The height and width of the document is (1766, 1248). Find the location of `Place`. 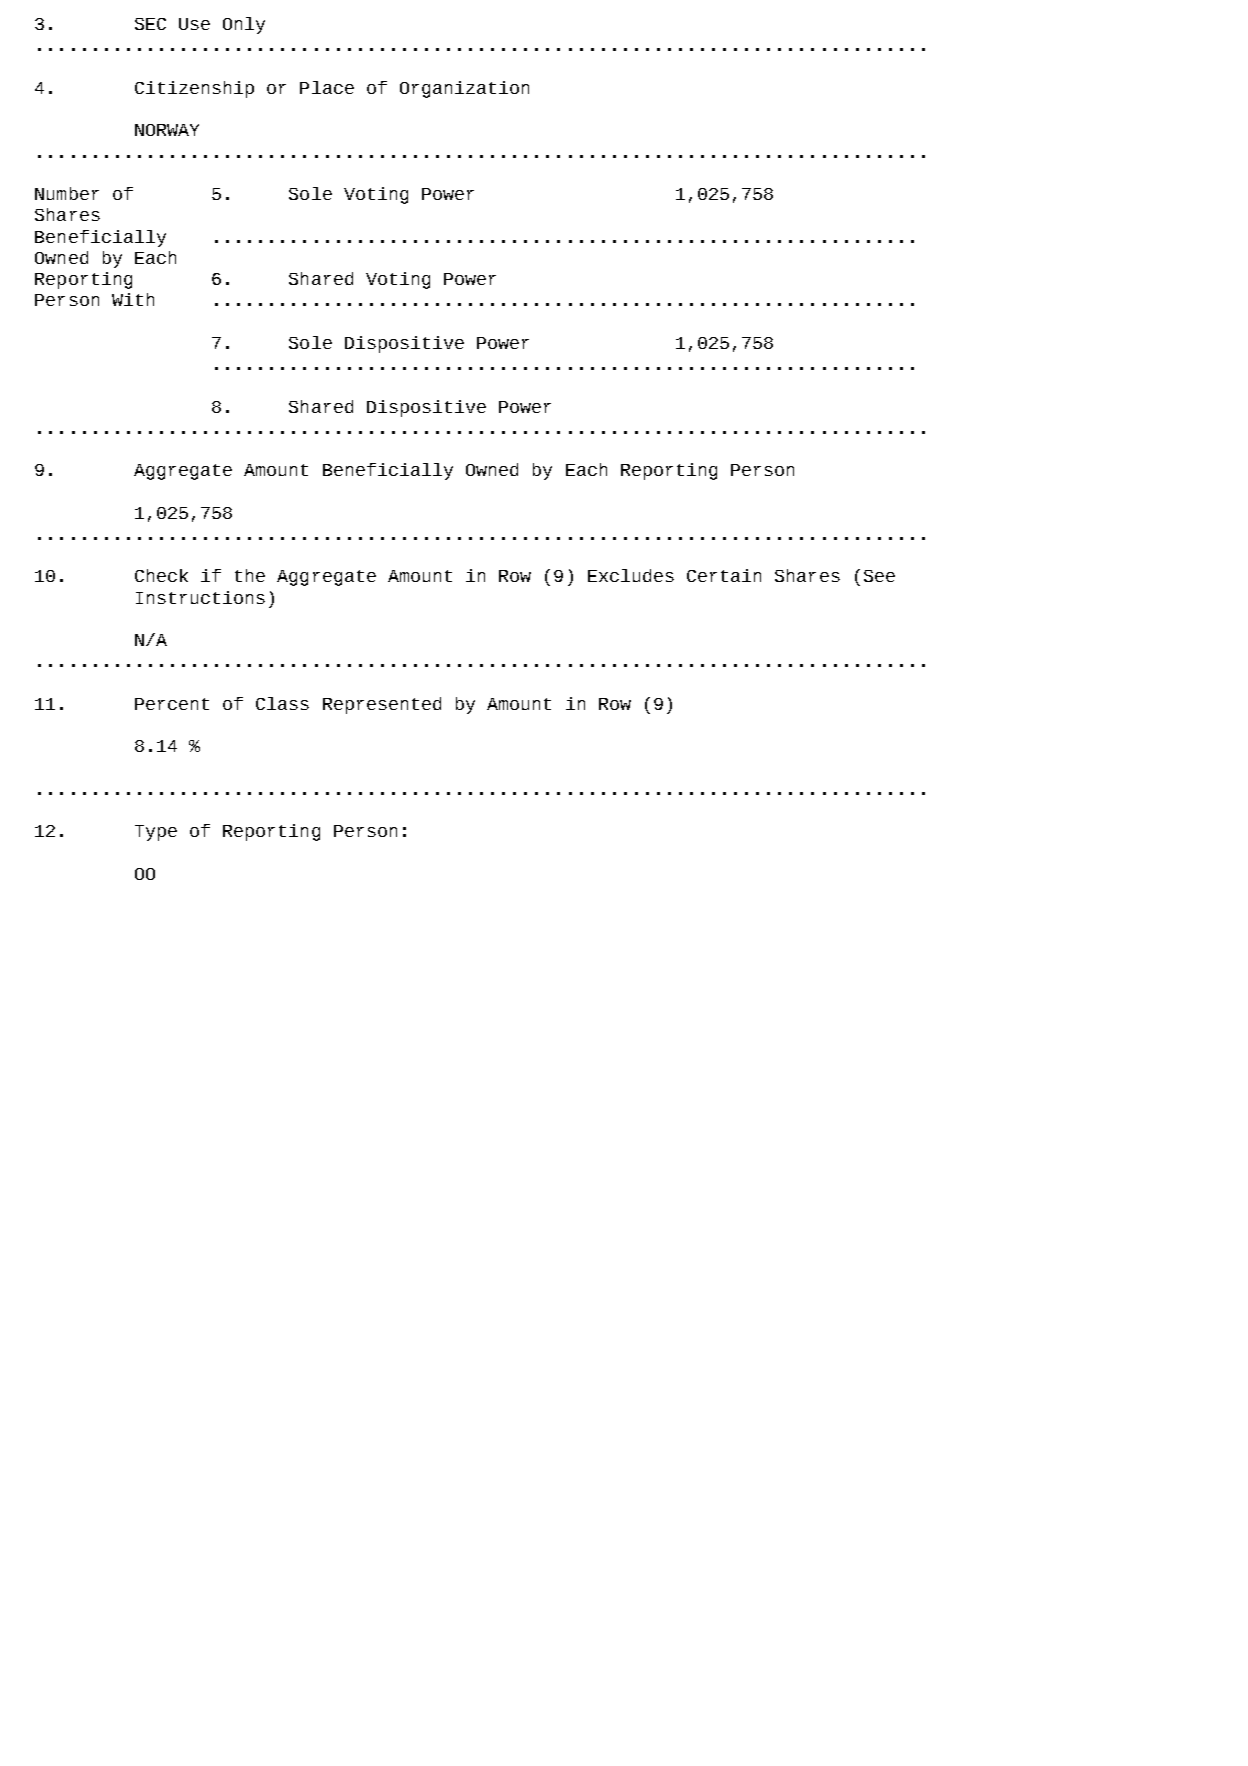

Place is located at coordinates (327, 87).
